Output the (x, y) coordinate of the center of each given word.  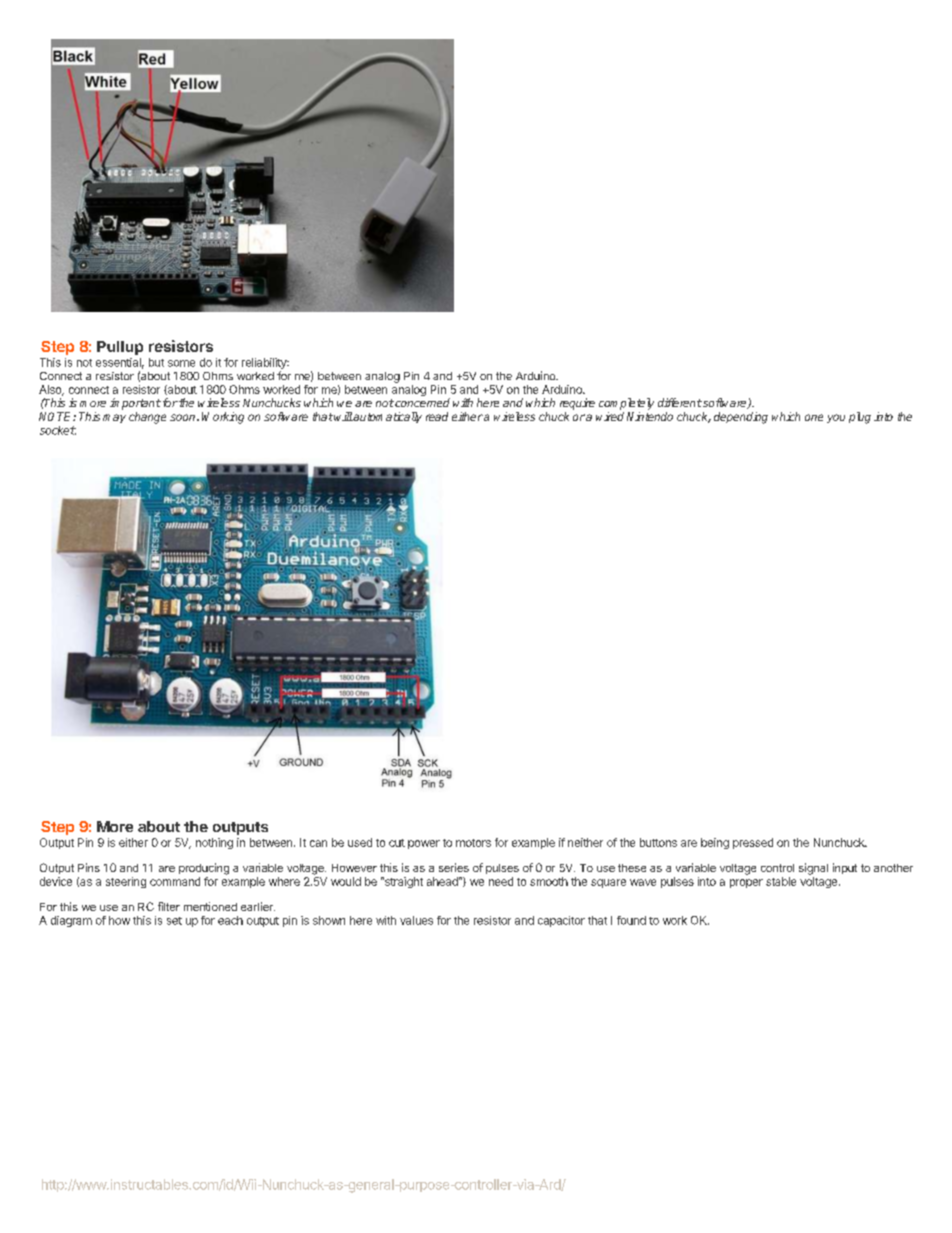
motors (473, 843)
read (437, 416)
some (181, 363)
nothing (214, 843)
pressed (753, 843)
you (836, 418)
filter (169, 906)
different (680, 402)
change (147, 418)
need (501, 881)
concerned (421, 402)
